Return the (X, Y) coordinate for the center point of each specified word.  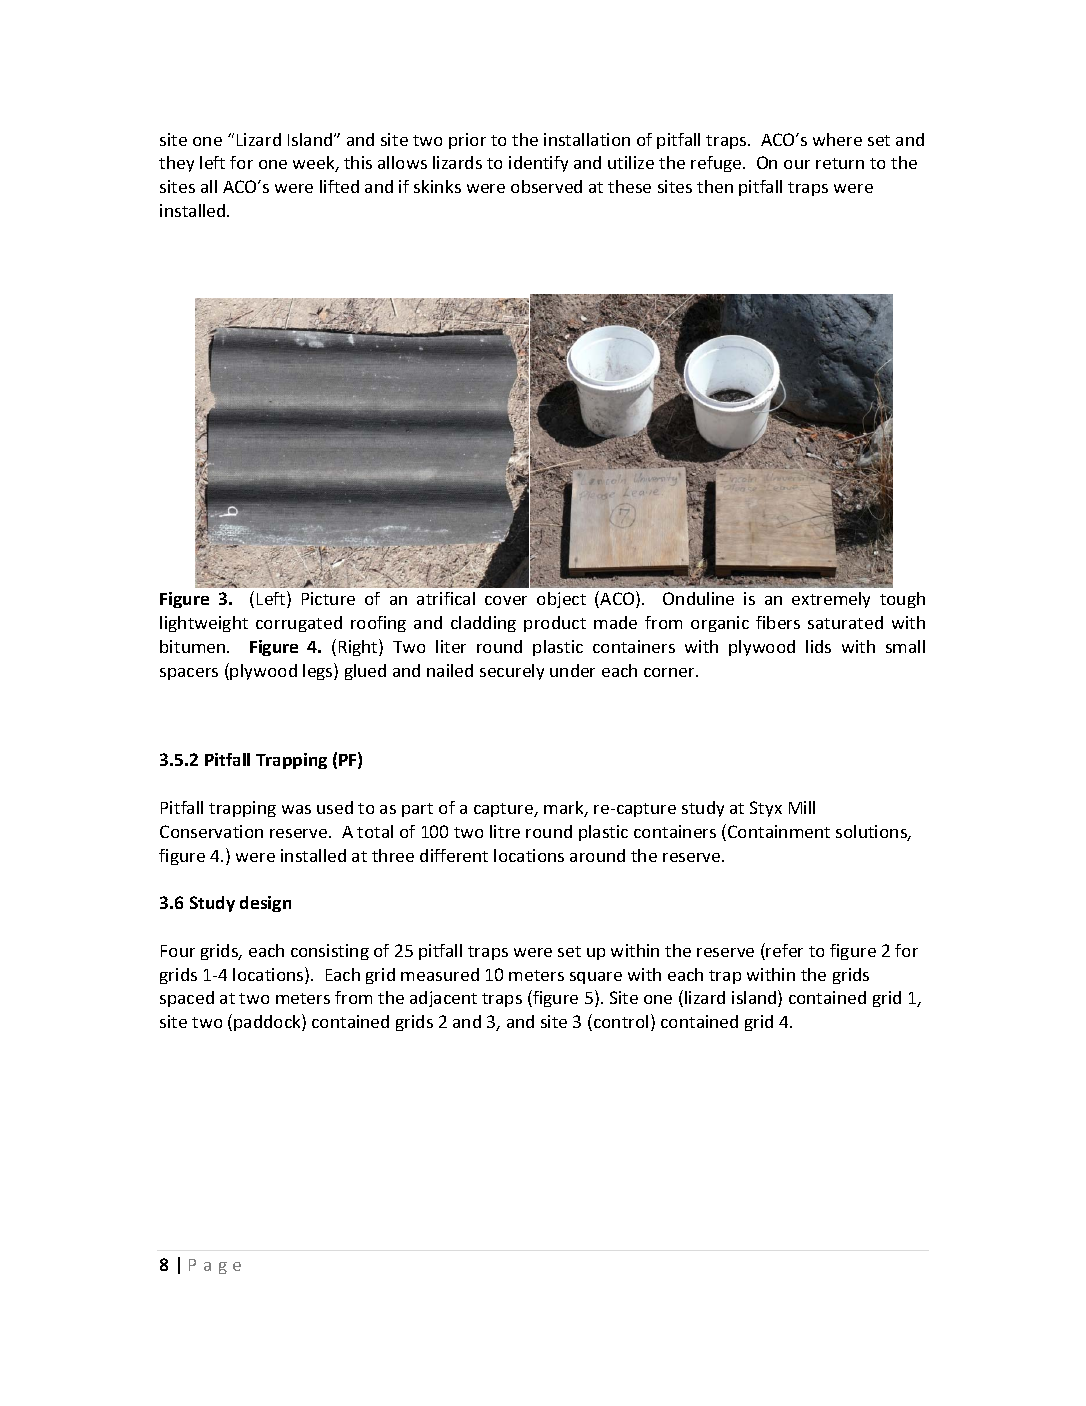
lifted (339, 186)
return (840, 163)
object (561, 600)
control (621, 1021)
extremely (831, 600)
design (265, 904)
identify (538, 164)
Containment (779, 831)
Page (215, 1266)
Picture (328, 598)
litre (505, 831)
